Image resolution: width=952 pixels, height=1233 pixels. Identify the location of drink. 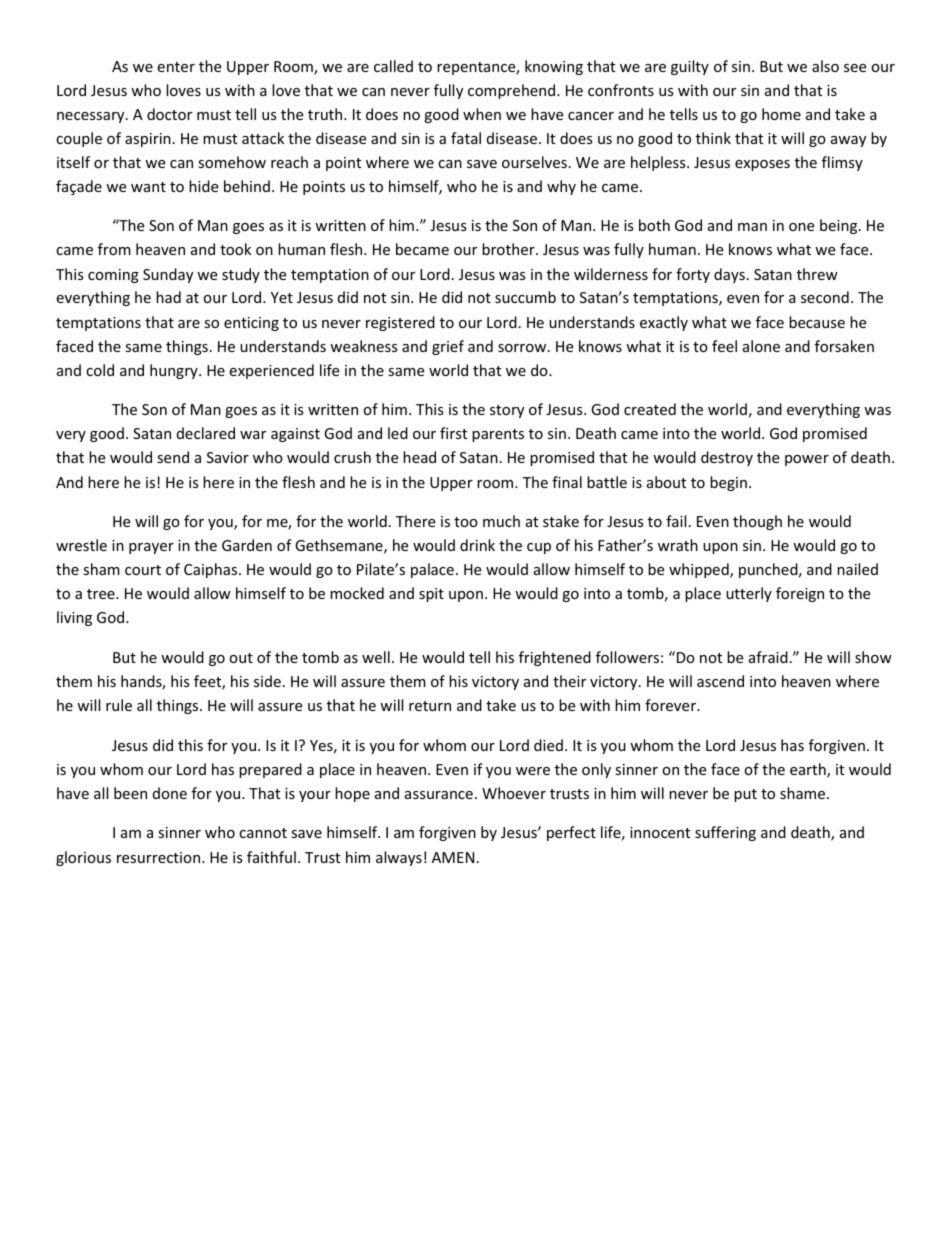
(477, 545).
